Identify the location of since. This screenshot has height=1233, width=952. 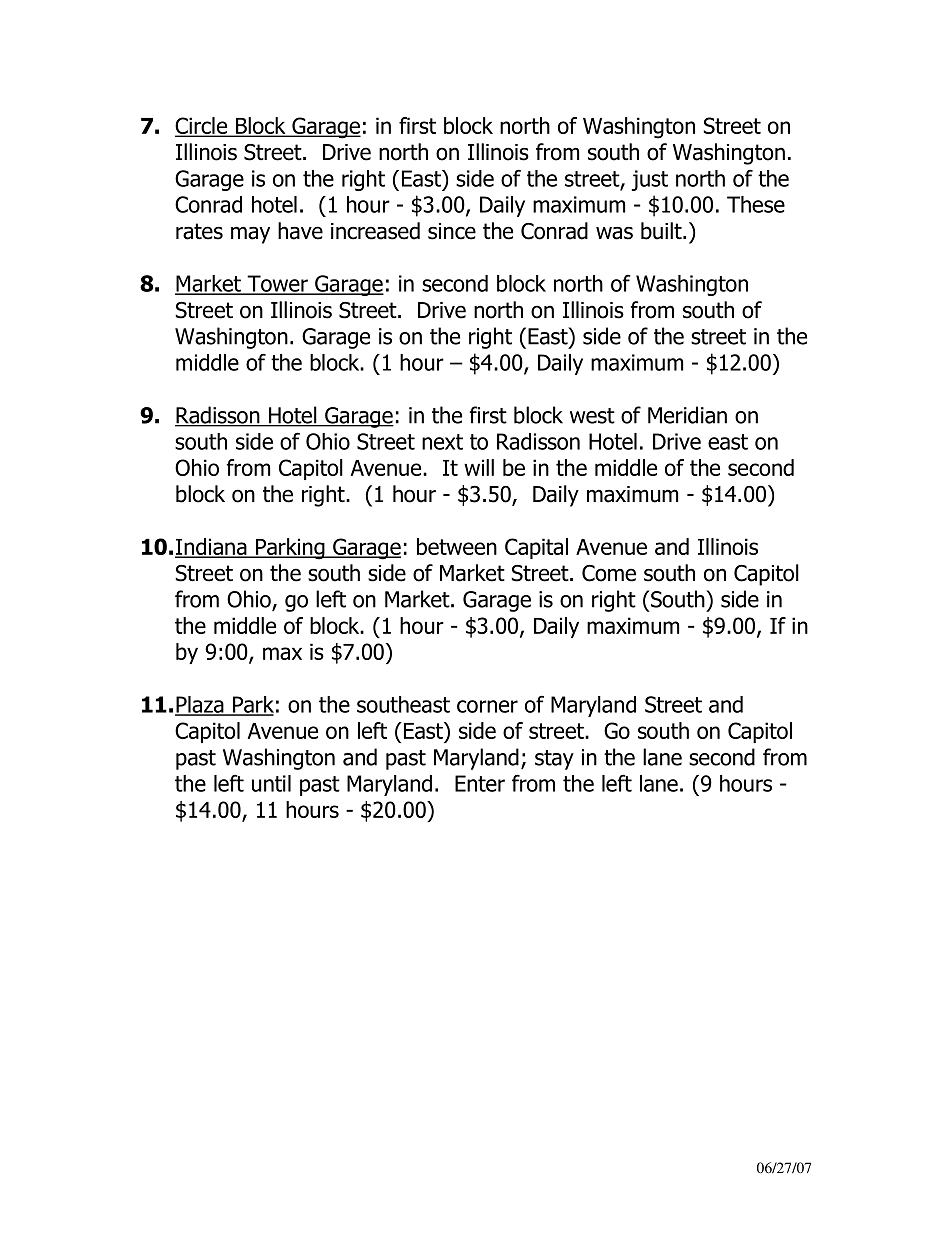
(452, 231).
